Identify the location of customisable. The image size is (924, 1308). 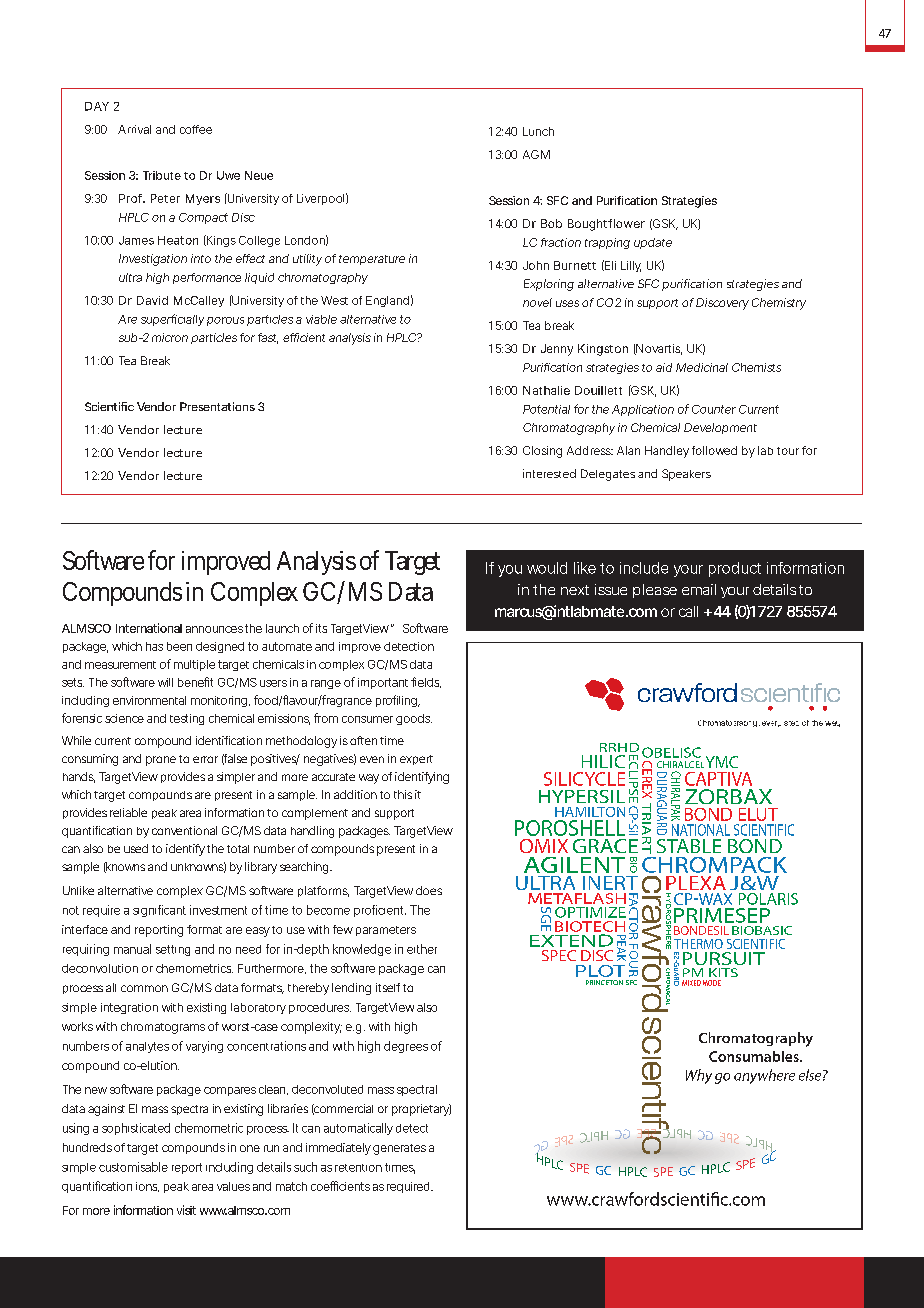
(133, 1167).
